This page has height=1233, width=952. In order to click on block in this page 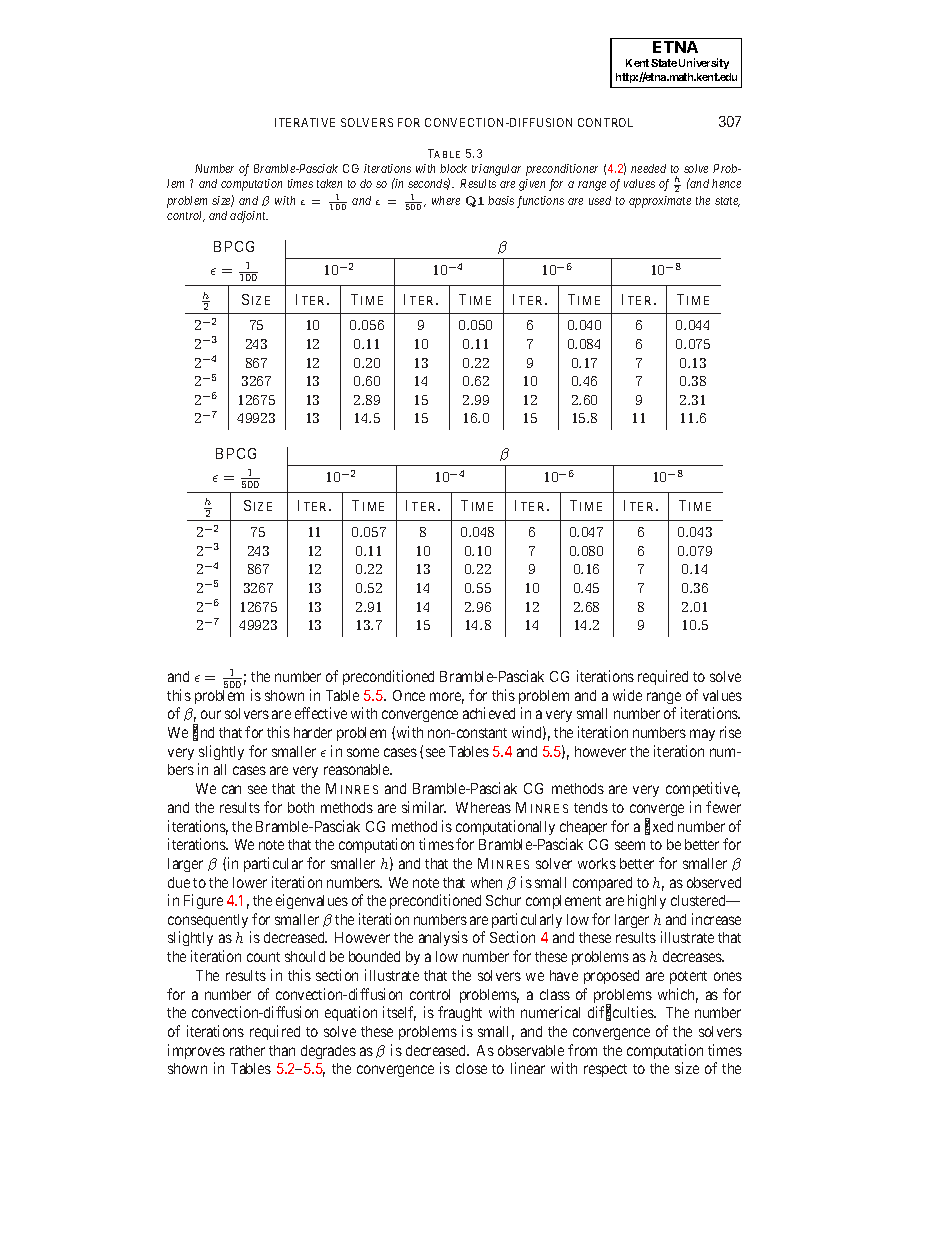, I will do `click(453, 168)`.
